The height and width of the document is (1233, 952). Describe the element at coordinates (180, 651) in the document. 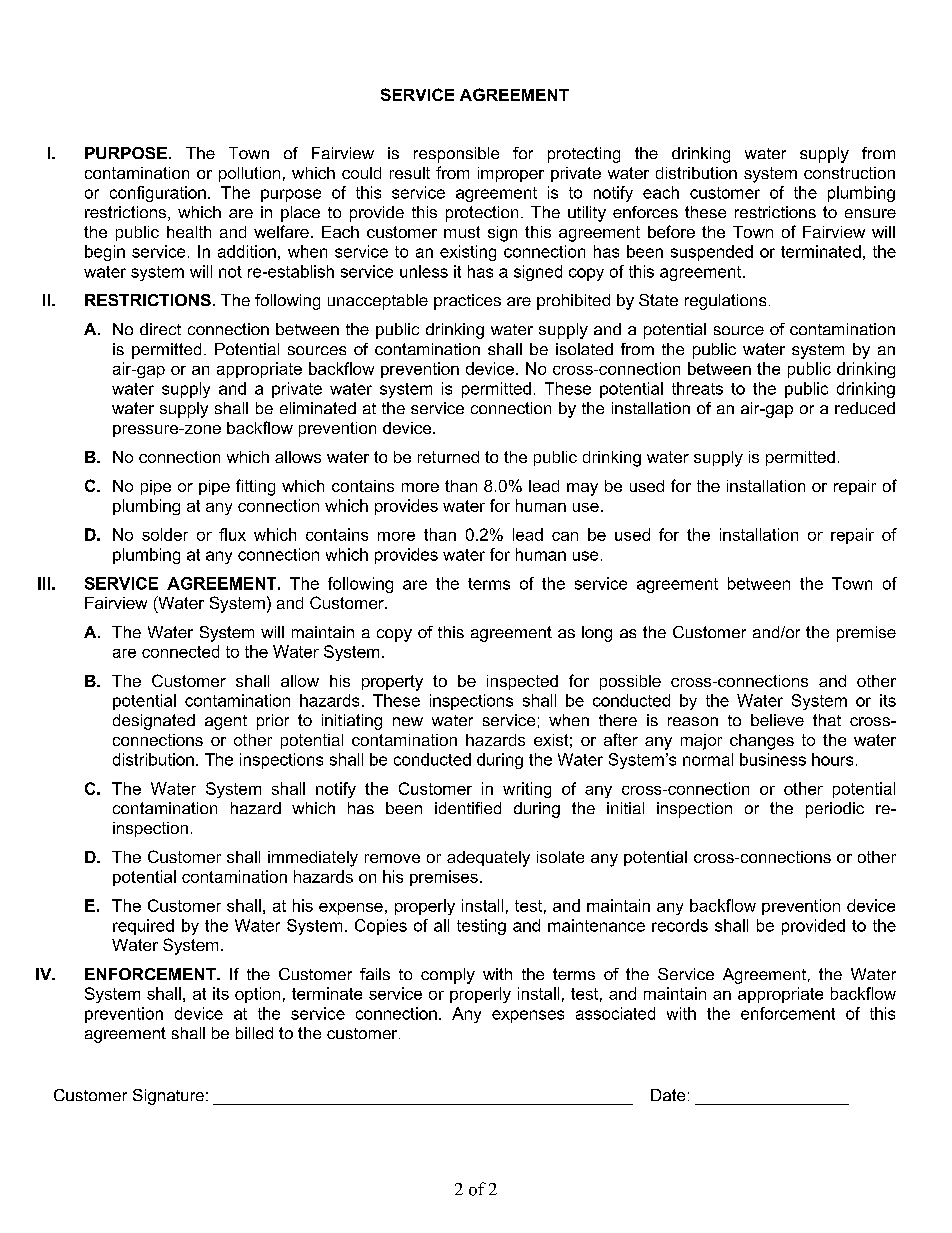

I see `connected` at that location.
